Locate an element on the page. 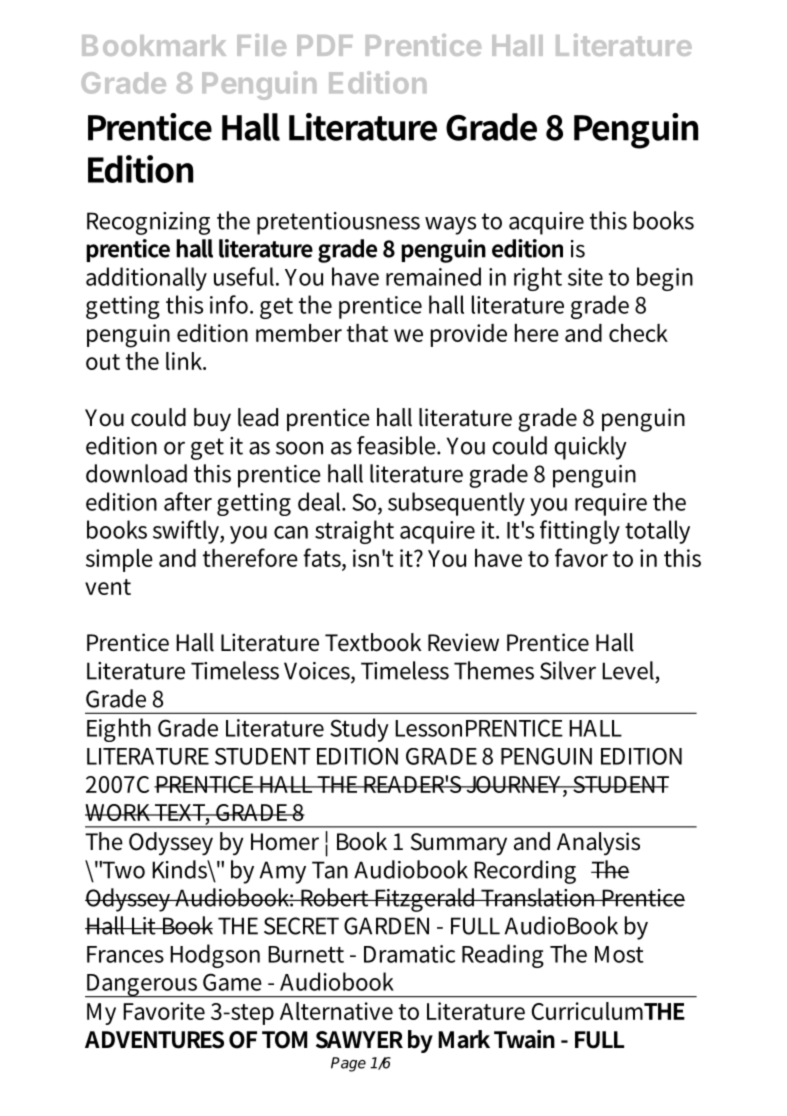 This page has width=787, height=1116. File is located at coordinates (261, 45).
